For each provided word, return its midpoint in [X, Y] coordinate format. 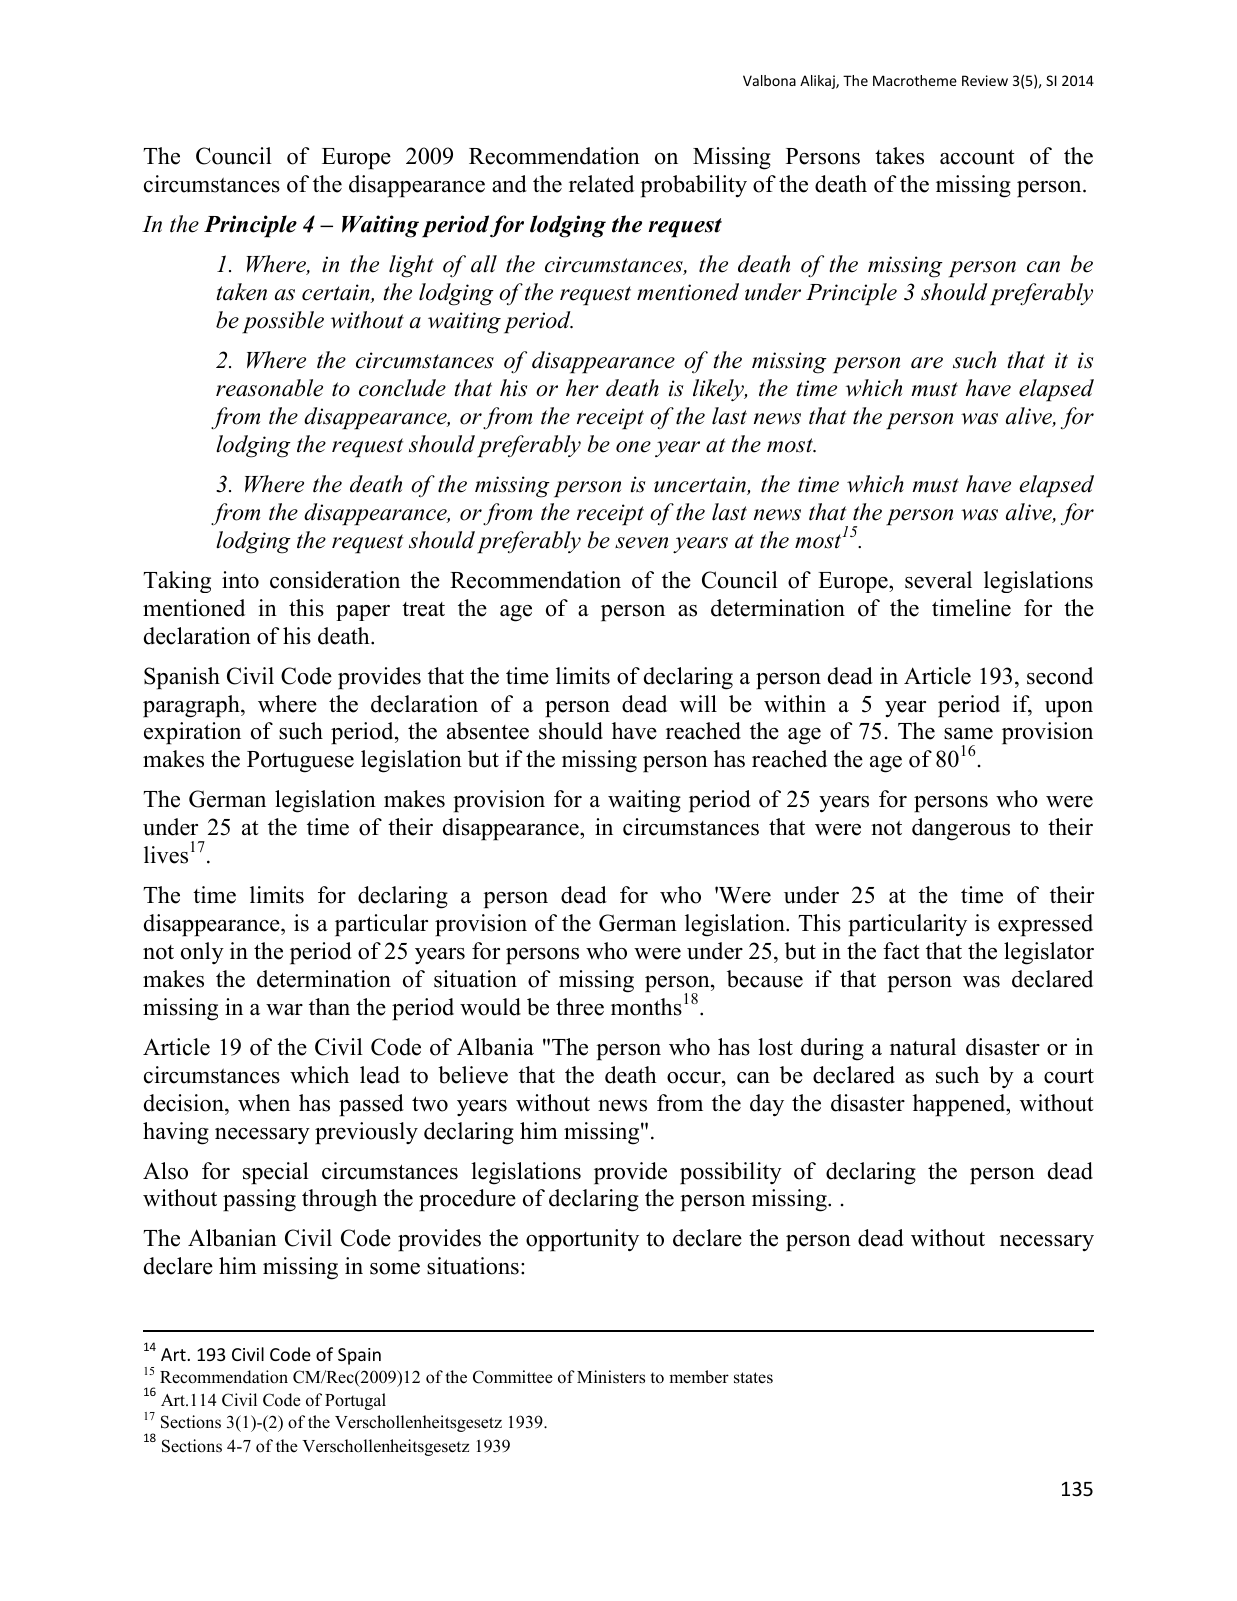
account [977, 157]
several [938, 580]
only [202, 953]
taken [242, 292]
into [240, 580]
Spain [359, 1356]
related [601, 184]
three [580, 1007]
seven [641, 543]
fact [901, 951]
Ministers [611, 1377]
